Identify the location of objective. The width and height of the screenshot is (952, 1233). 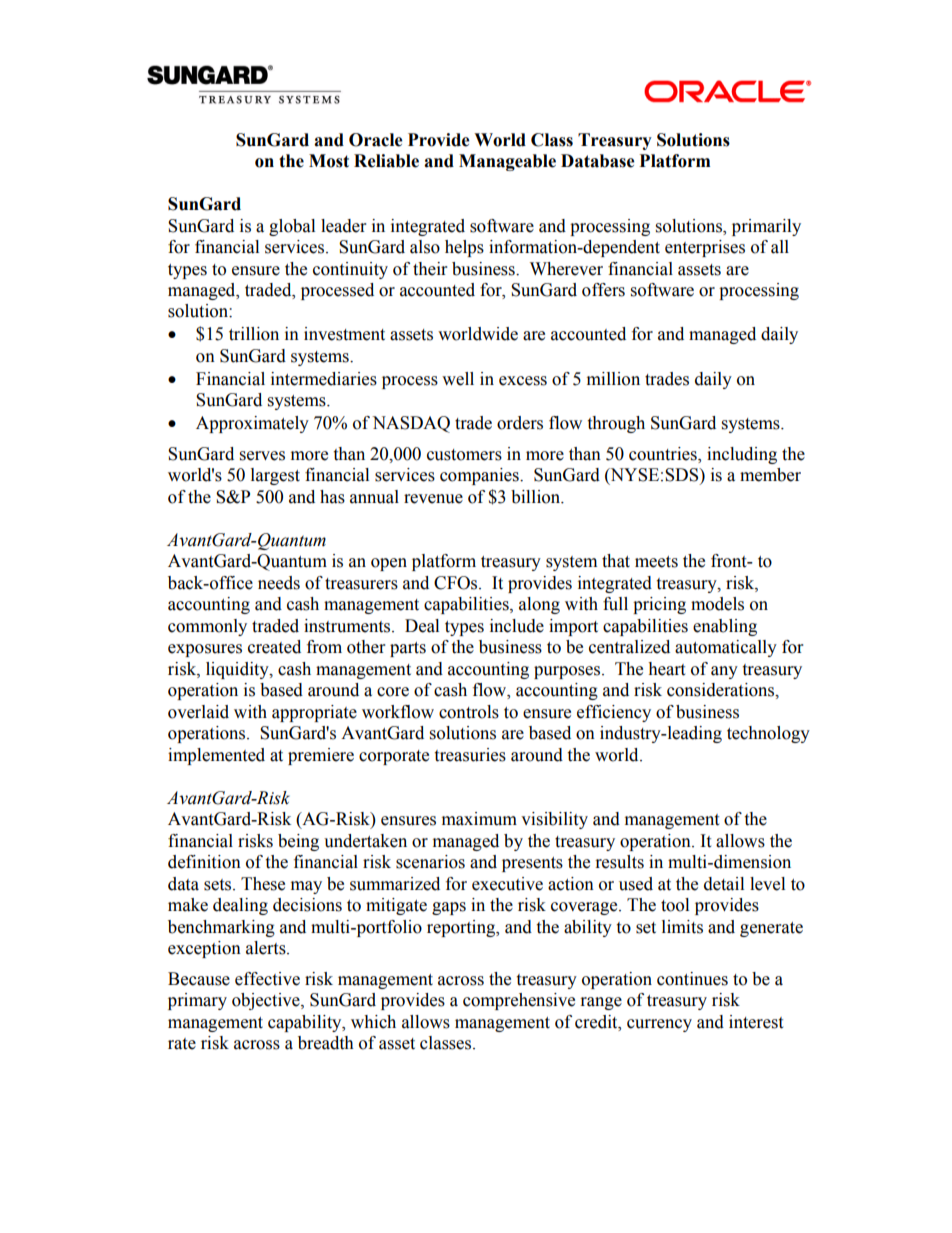
(267, 1001).
